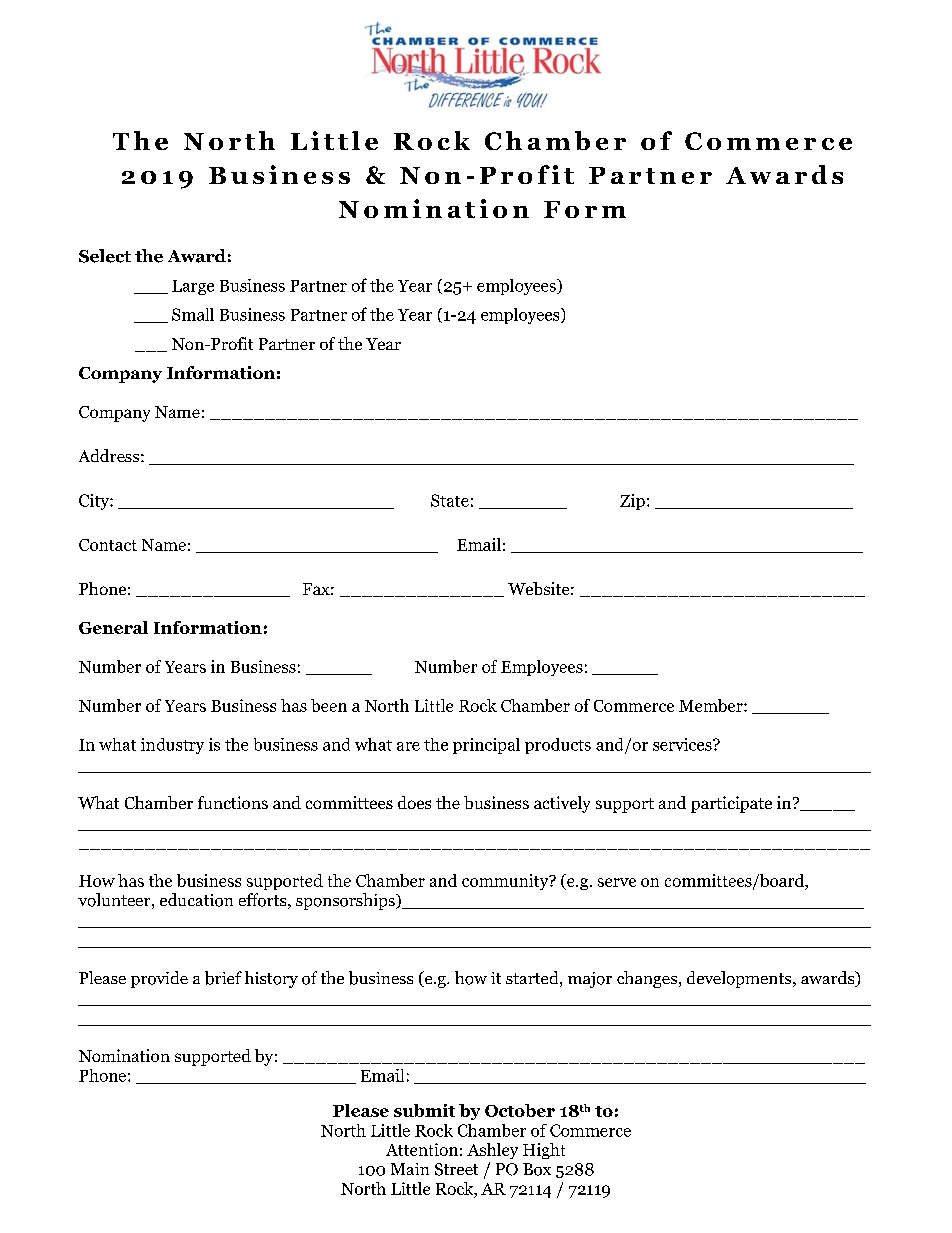 The height and width of the screenshot is (1233, 952). Describe the element at coordinates (159, 979) in the screenshot. I see `provide` at that location.
